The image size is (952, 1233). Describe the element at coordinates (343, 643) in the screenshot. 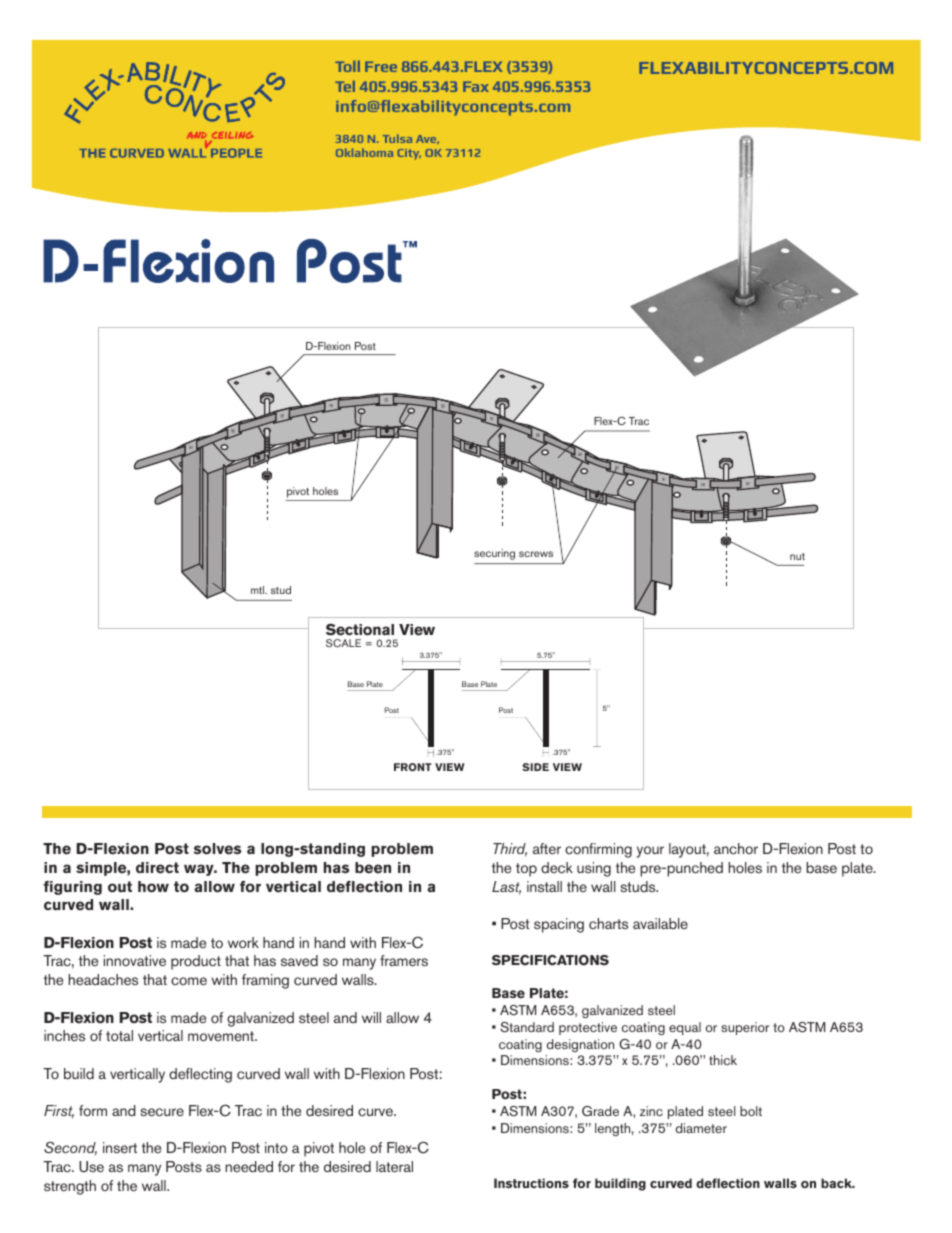

I see `SCALE` at that location.
